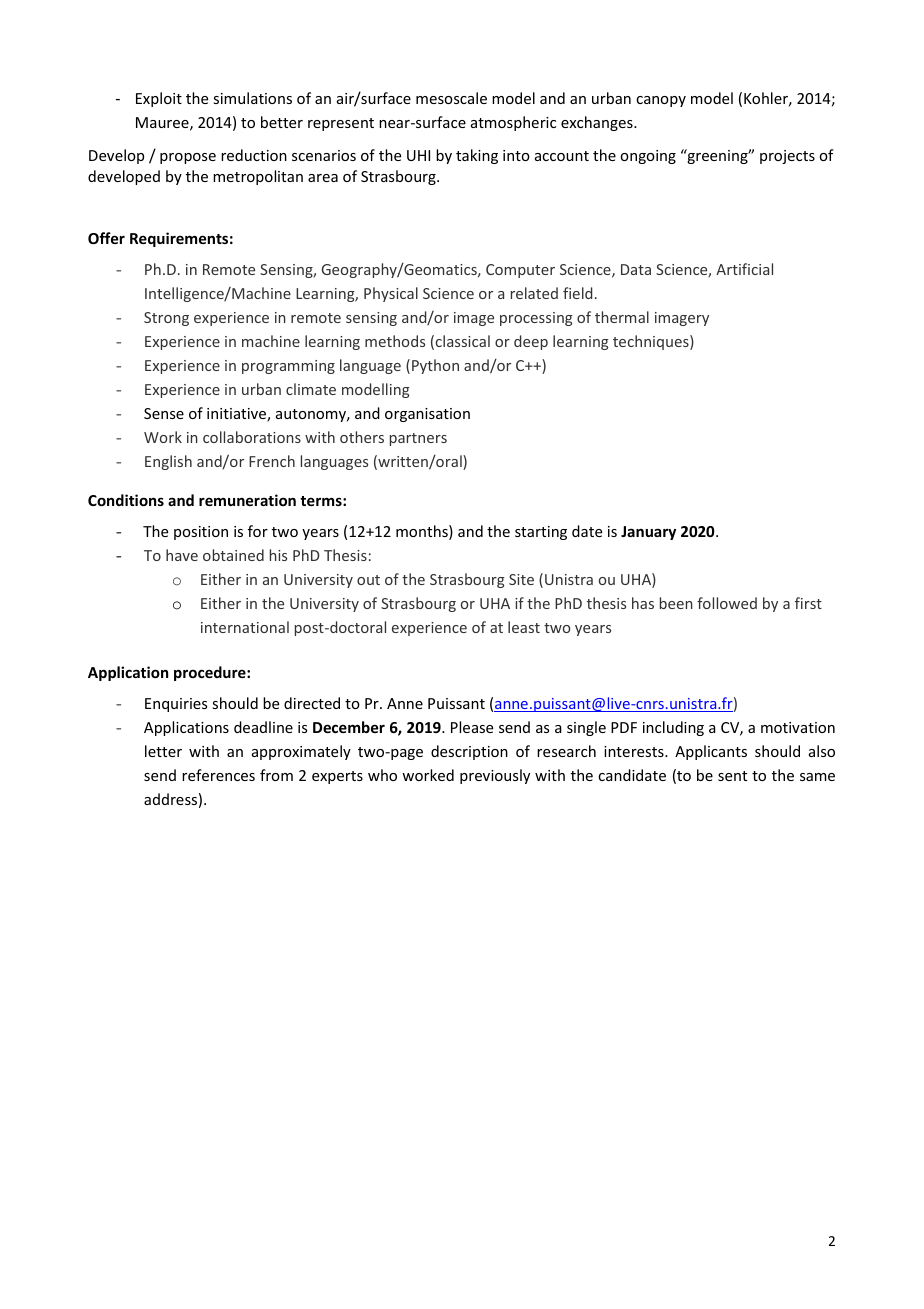  What do you see at coordinates (245, 627) in the document?
I see `international` at bounding box center [245, 627].
